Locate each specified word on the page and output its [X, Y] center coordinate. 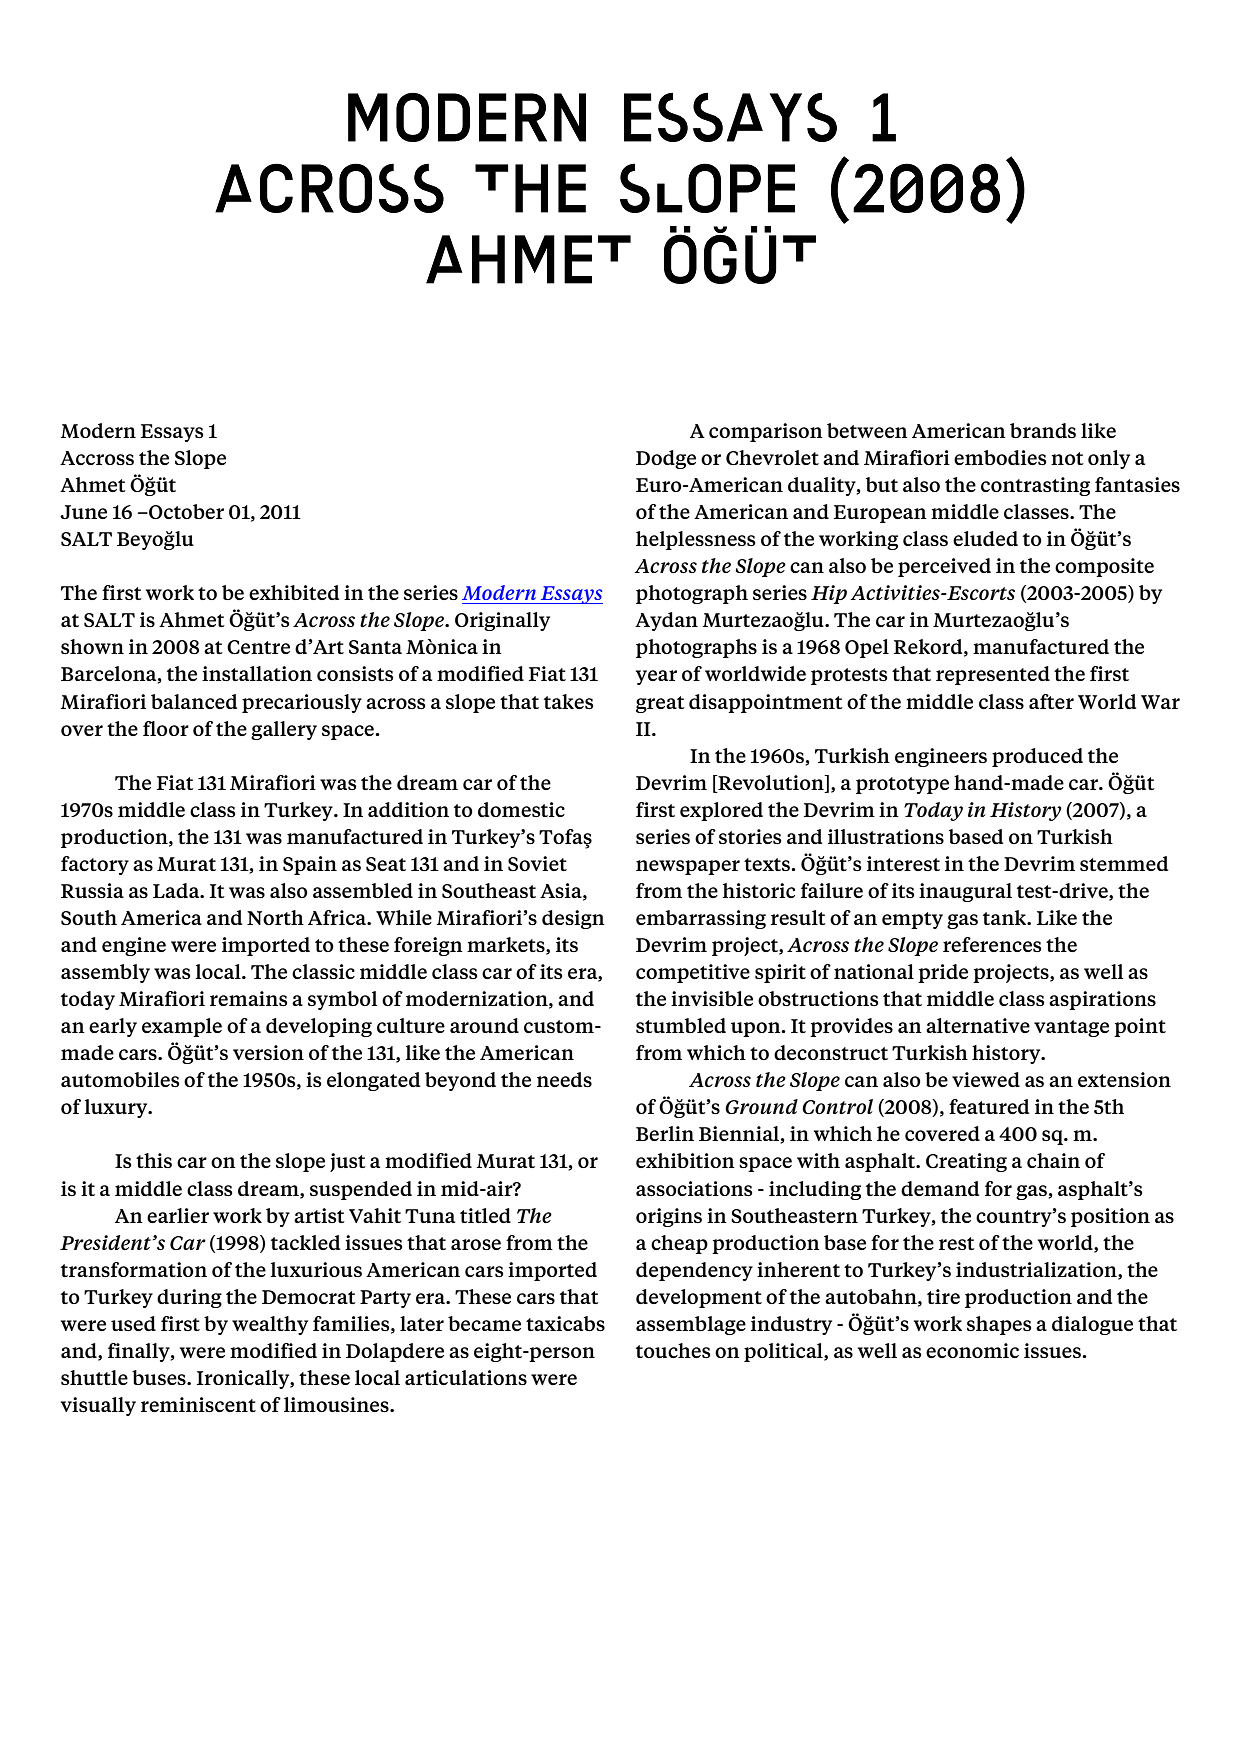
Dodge [666, 459]
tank [1006, 917]
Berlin [665, 1133]
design [573, 919]
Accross [97, 458]
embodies [1000, 457]
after [1051, 701]
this [154, 1160]
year [656, 677]
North [275, 917]
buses [160, 1377]
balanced [194, 701]
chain [1053, 1160]
